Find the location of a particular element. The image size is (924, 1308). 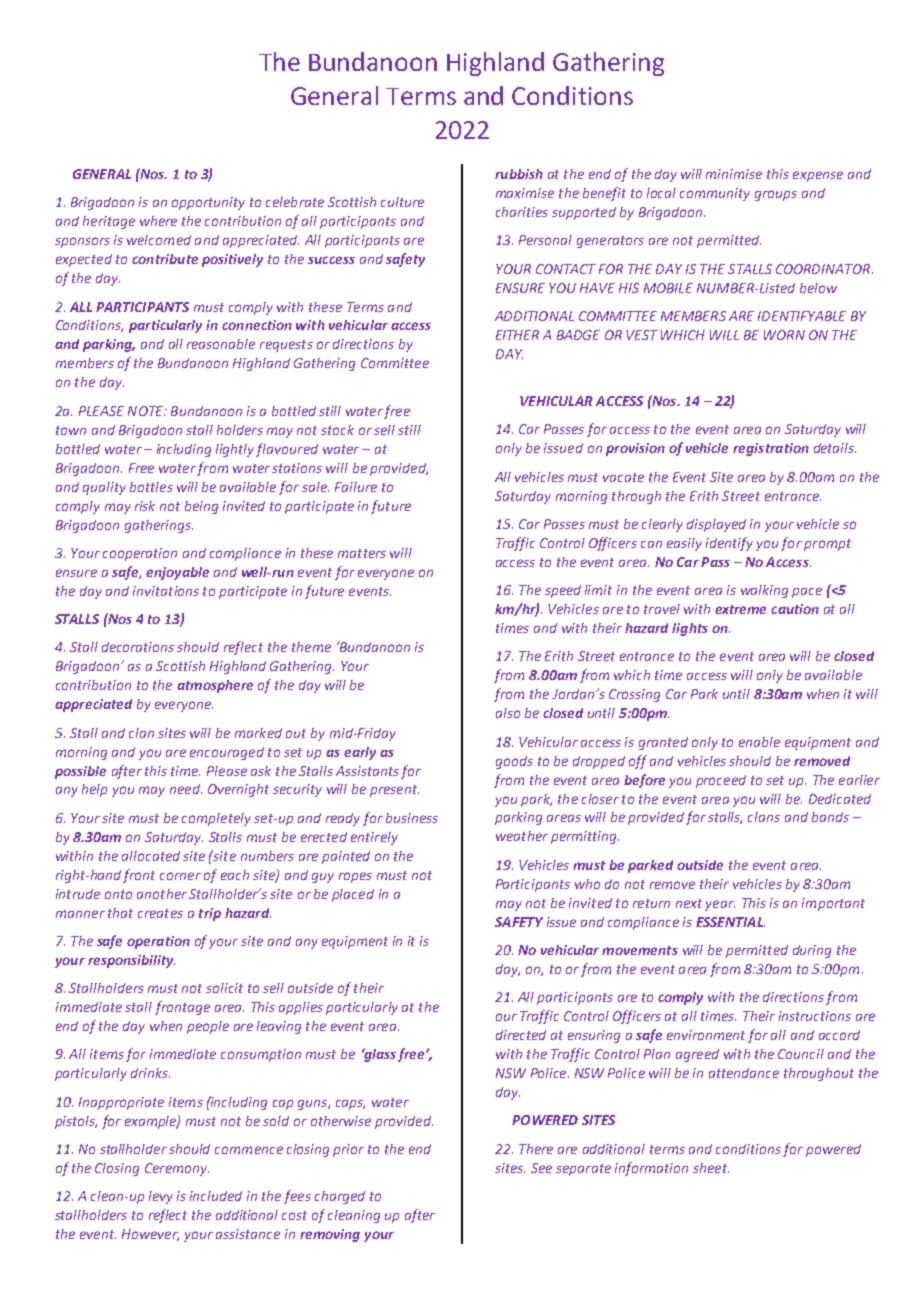

responsibility is located at coordinates (131, 961).
